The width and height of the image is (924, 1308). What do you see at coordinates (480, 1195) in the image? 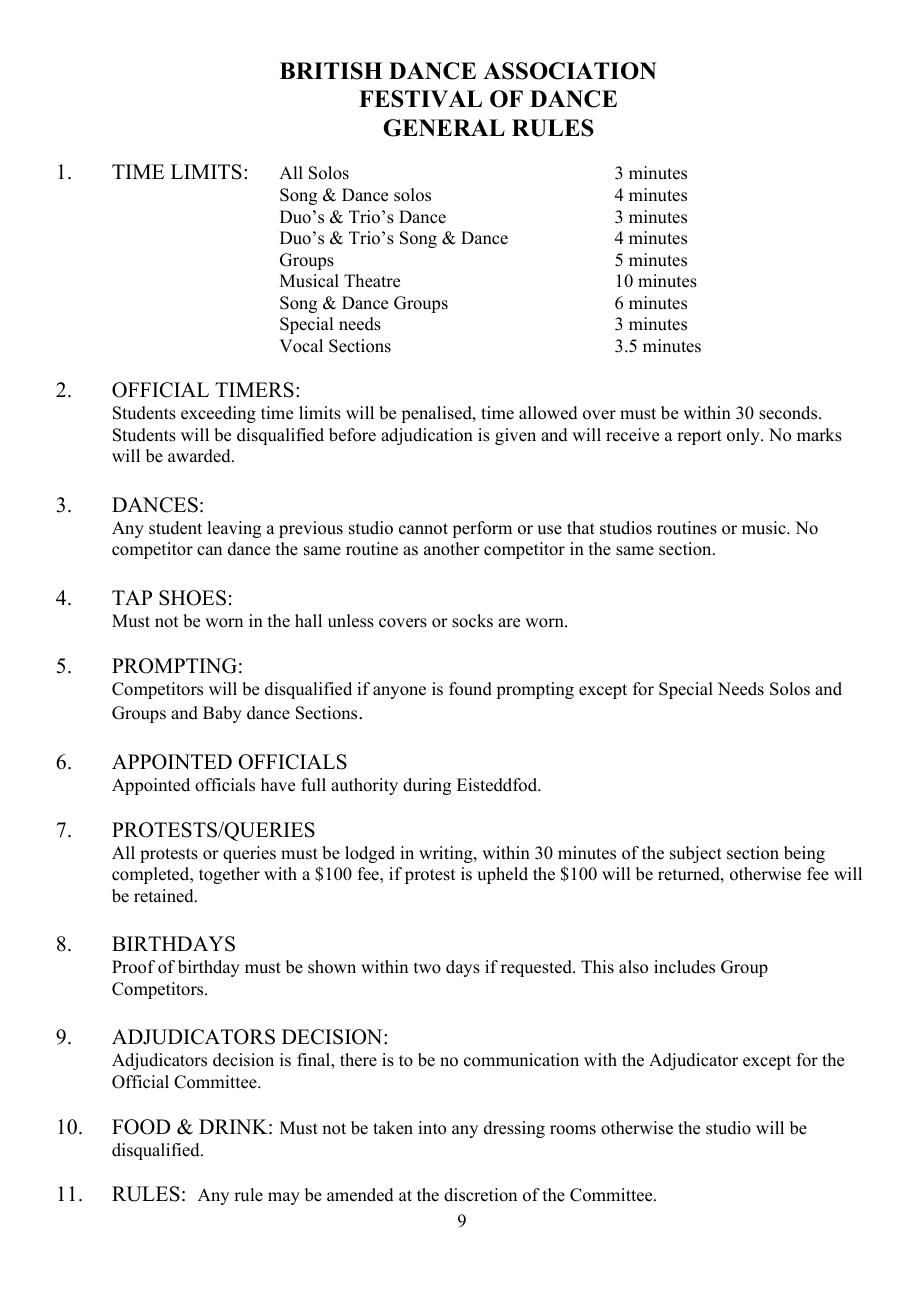
I see `discretion` at bounding box center [480, 1195].
